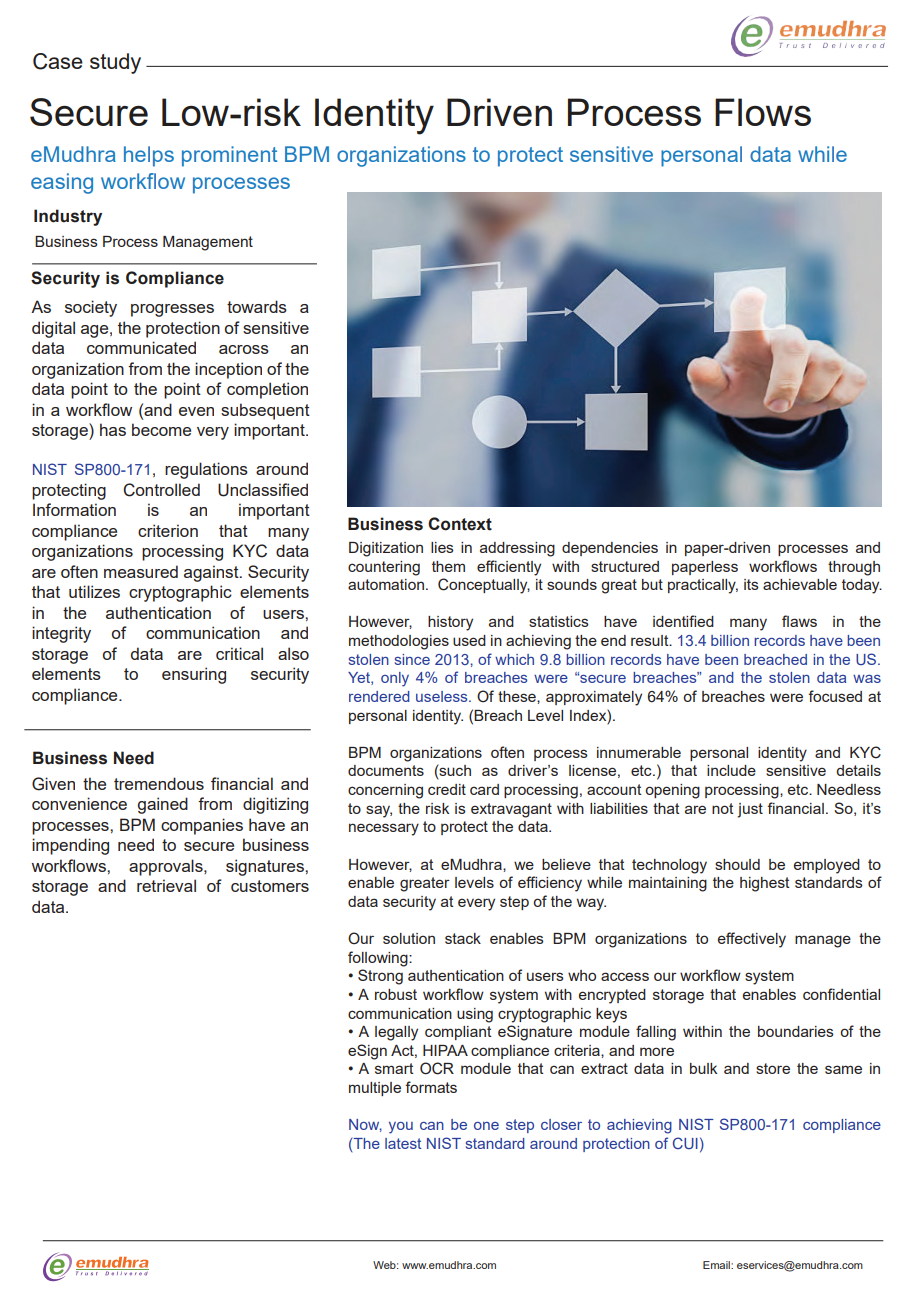 The width and height of the document is (924, 1307). I want to click on history, so click(450, 623).
